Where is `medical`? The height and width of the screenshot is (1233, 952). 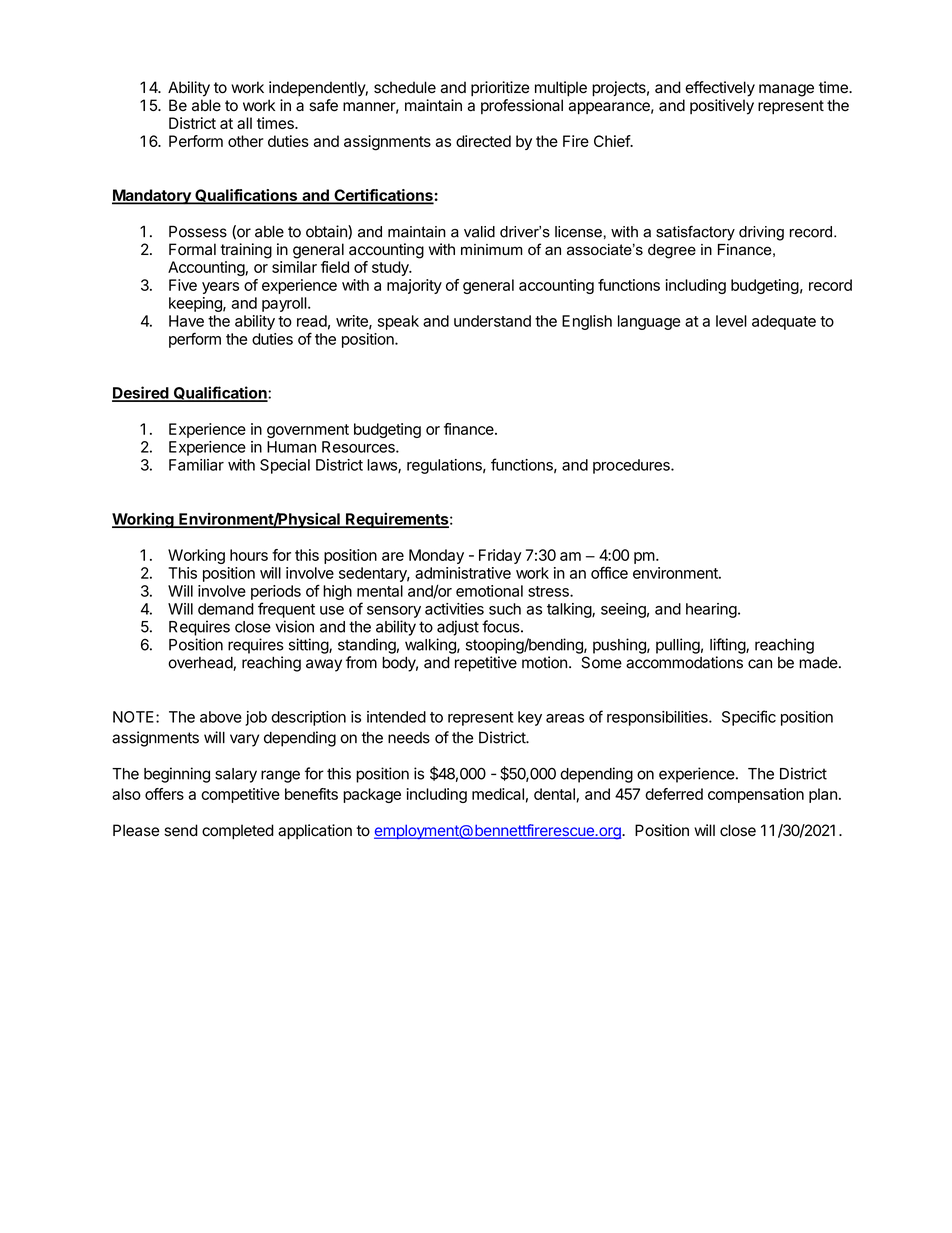 medical is located at coordinates (498, 794).
